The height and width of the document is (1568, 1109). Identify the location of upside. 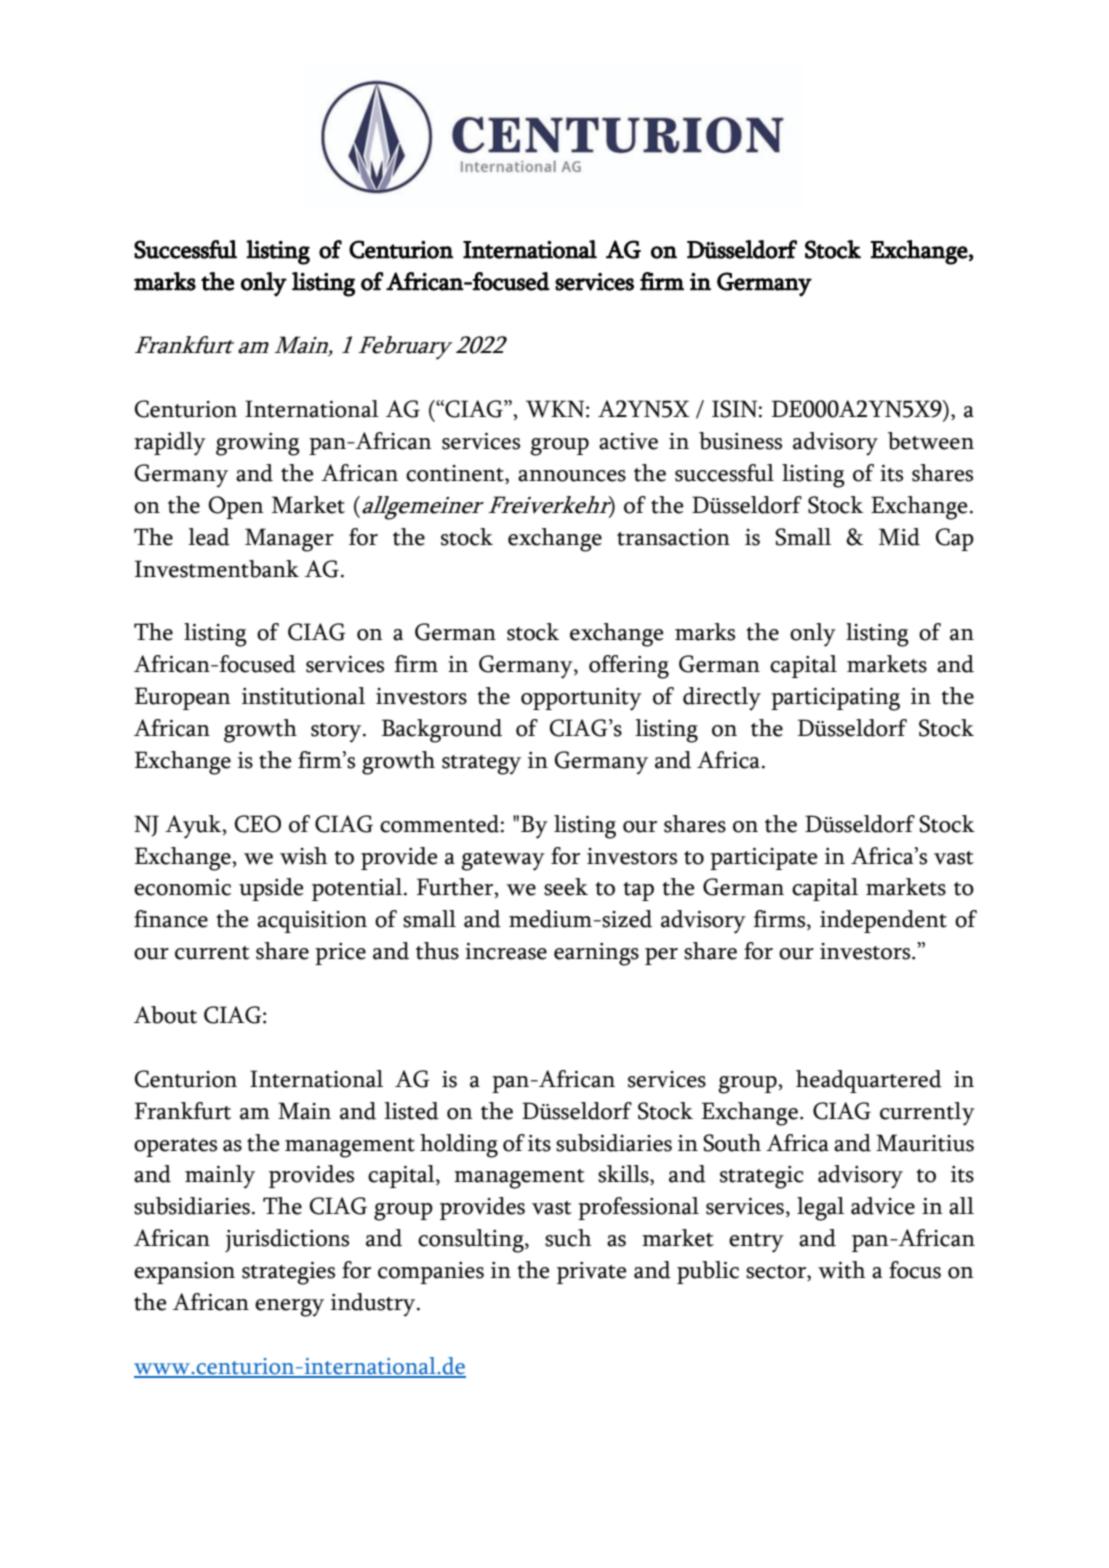
(271, 889).
